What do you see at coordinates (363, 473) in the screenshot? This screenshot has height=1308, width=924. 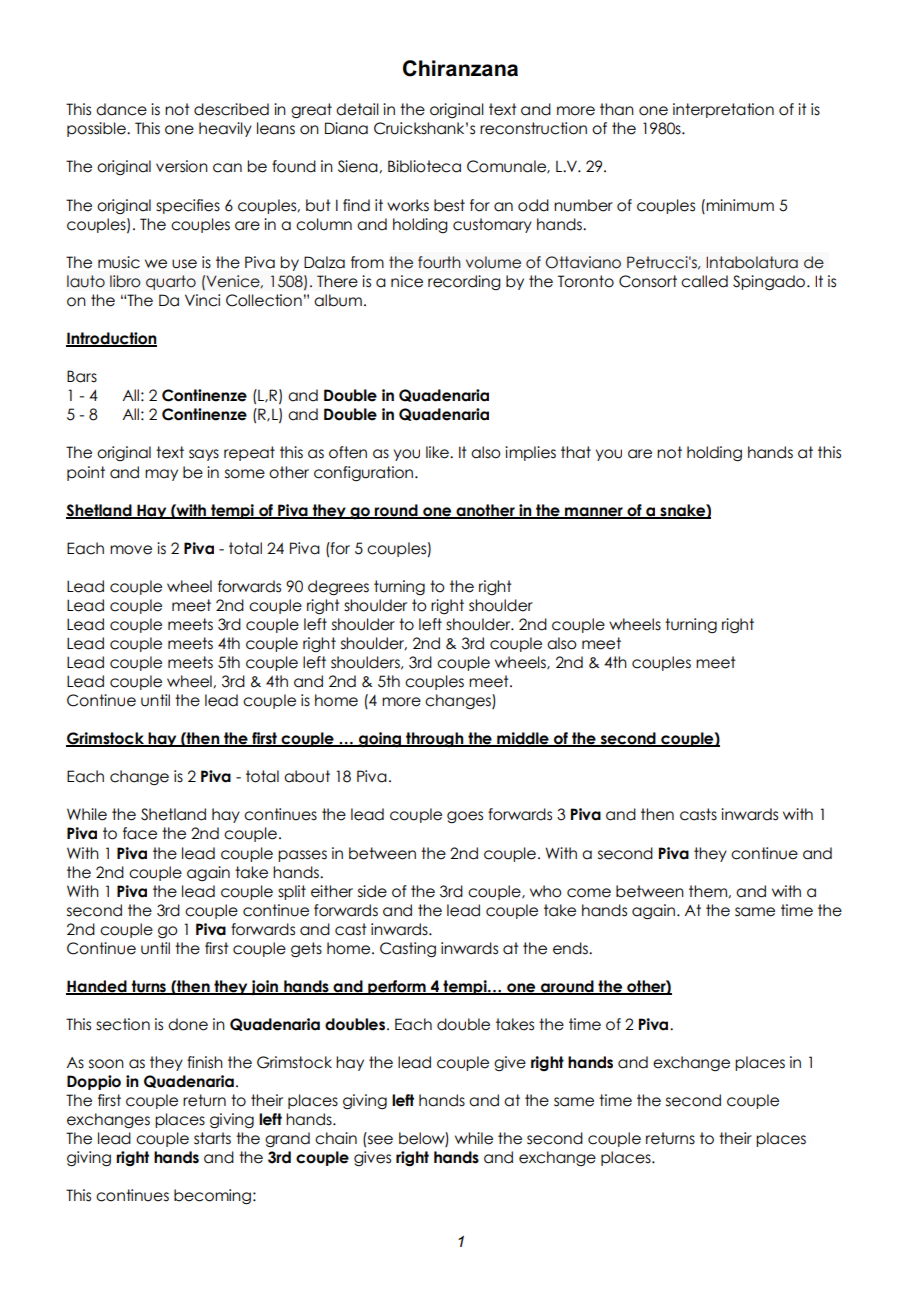 I see `configuration` at bounding box center [363, 473].
